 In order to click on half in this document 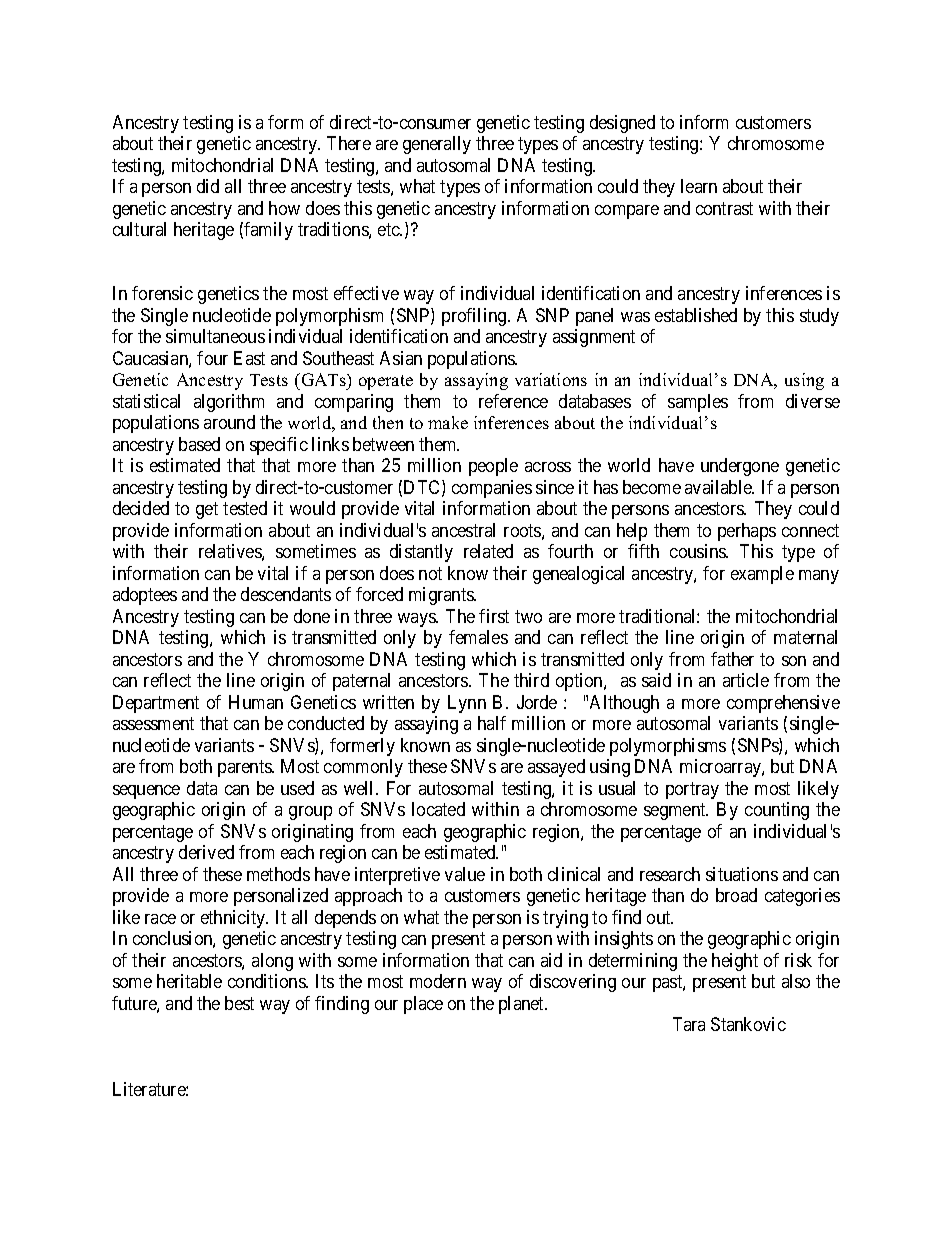, I will do `click(492, 723)`.
